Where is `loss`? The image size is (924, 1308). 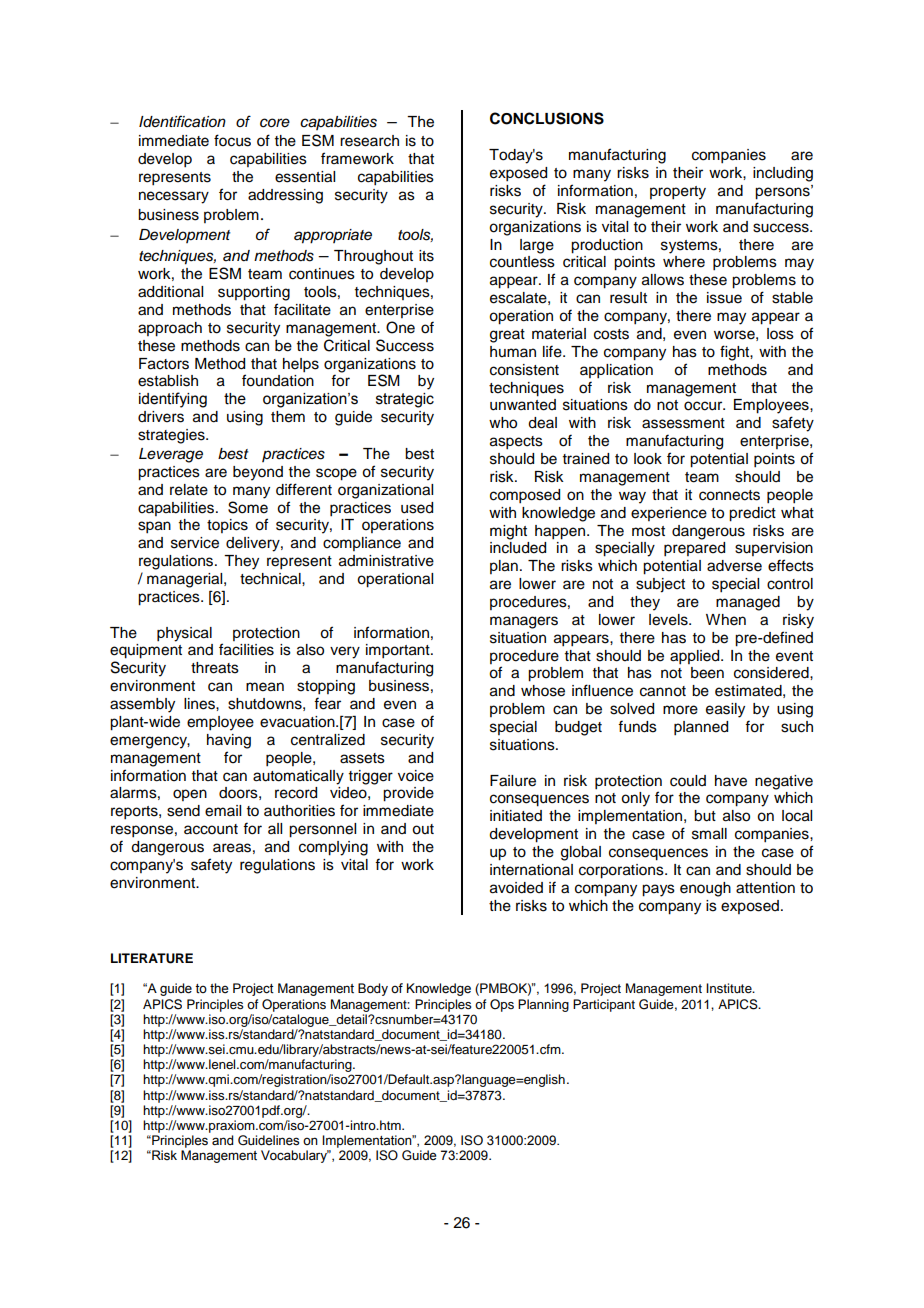 loss is located at coordinates (780, 334).
